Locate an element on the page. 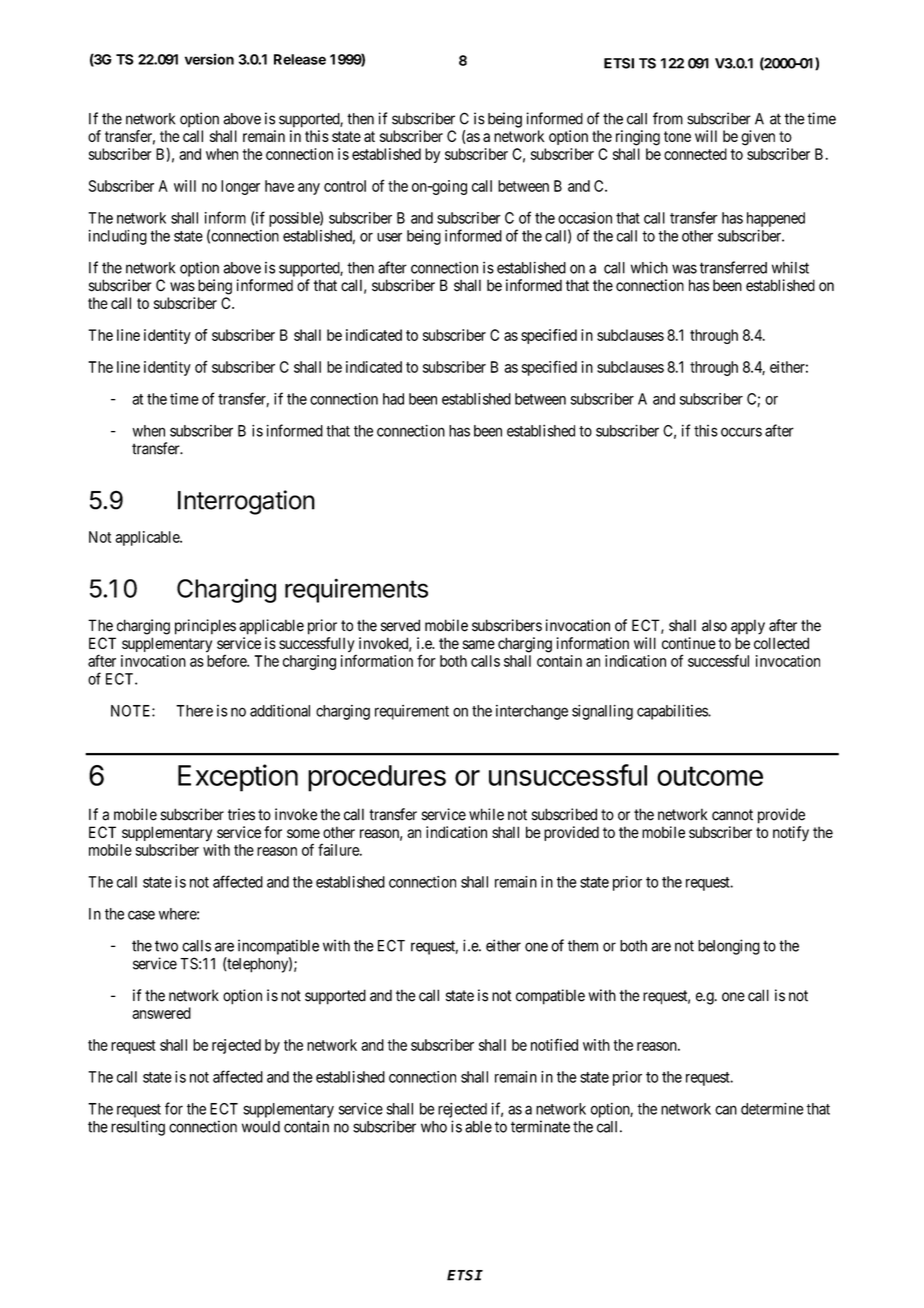  tries is located at coordinates (241, 814).
